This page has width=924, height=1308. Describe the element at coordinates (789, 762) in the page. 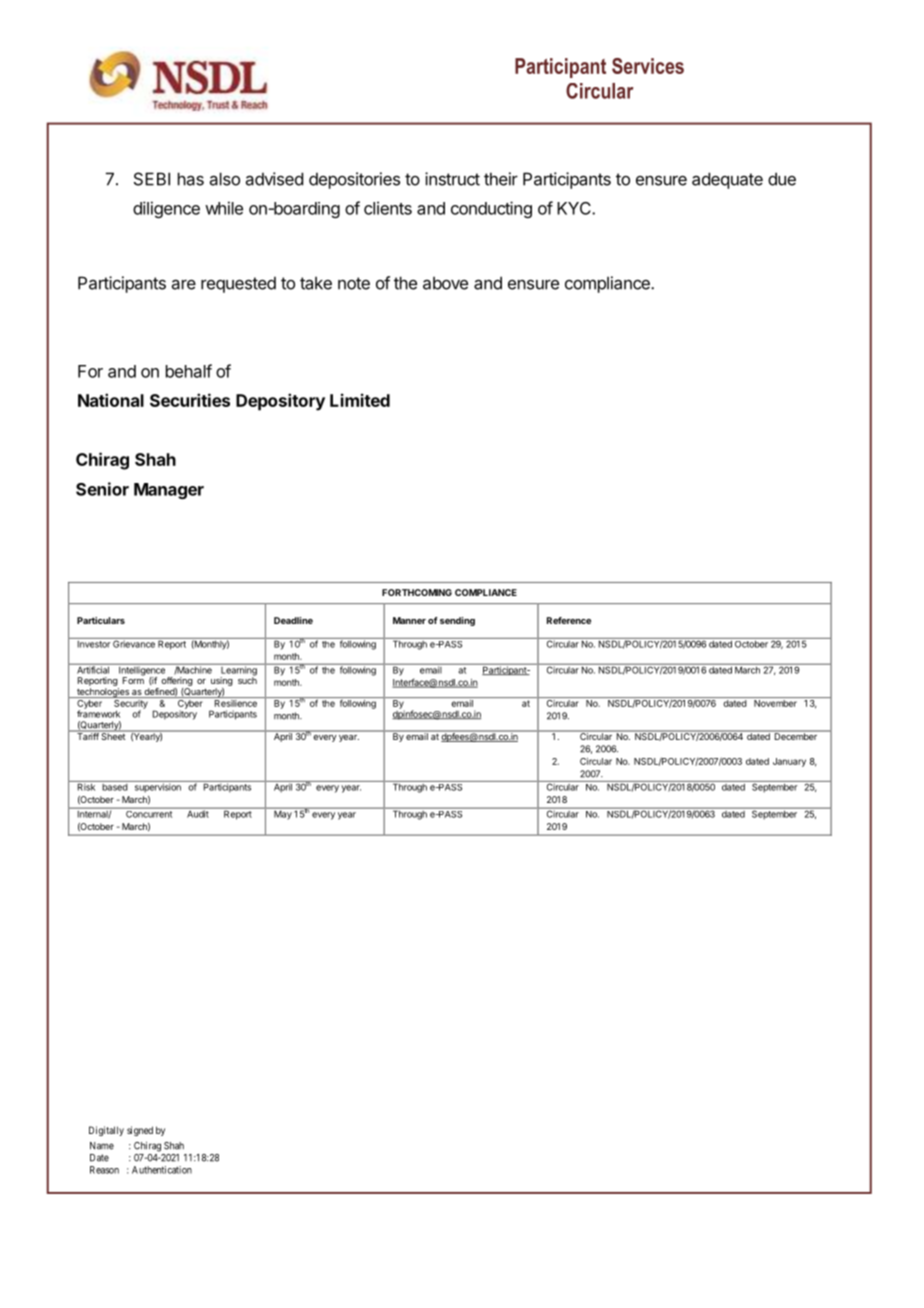

I see `January` at that location.
